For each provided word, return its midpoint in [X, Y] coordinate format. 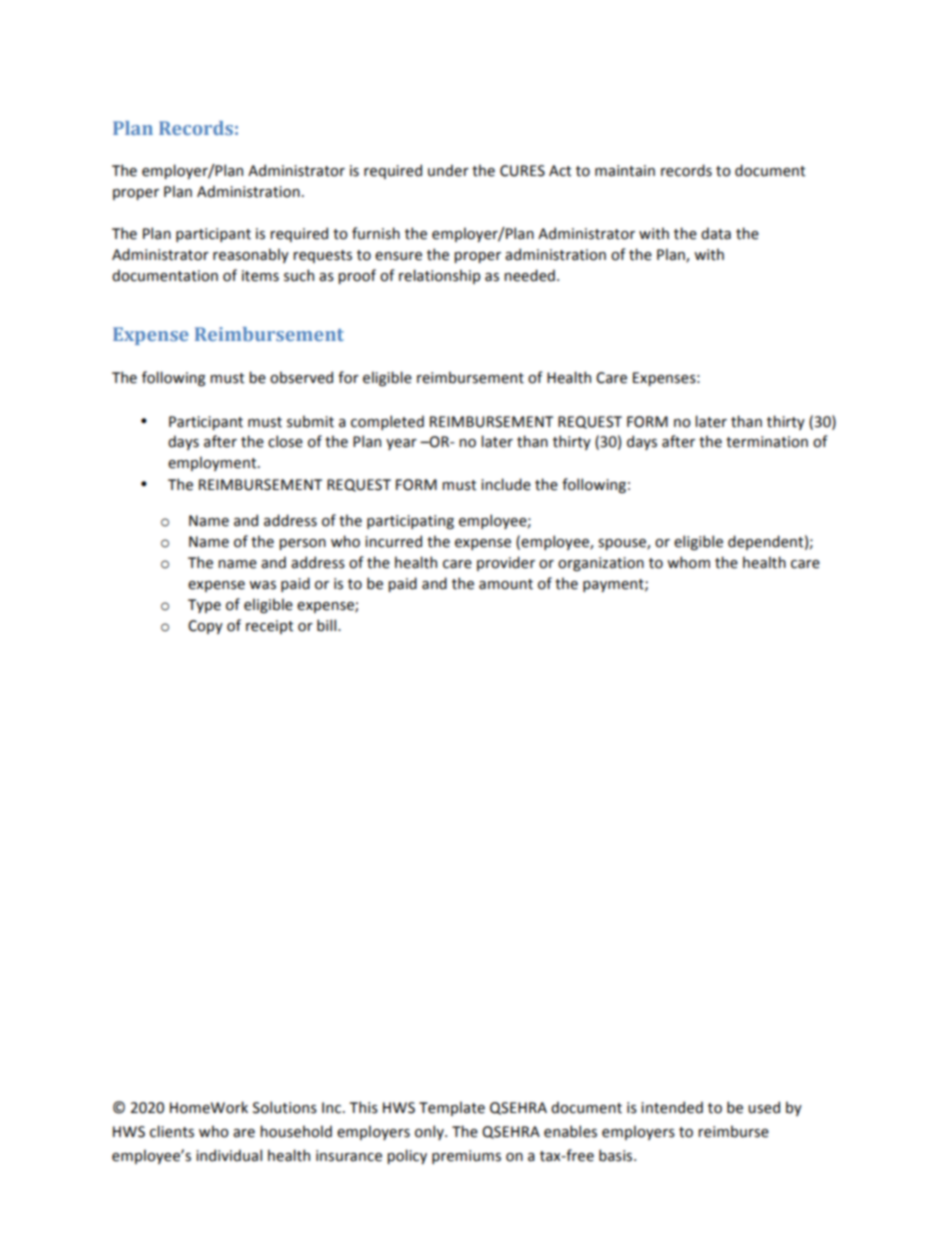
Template [452, 1108]
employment [213, 463]
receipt [269, 627]
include [506, 484]
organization [601, 564]
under [448, 170]
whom [688, 562]
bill [328, 625]
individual [229, 1155]
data [716, 233]
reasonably [251, 255]
